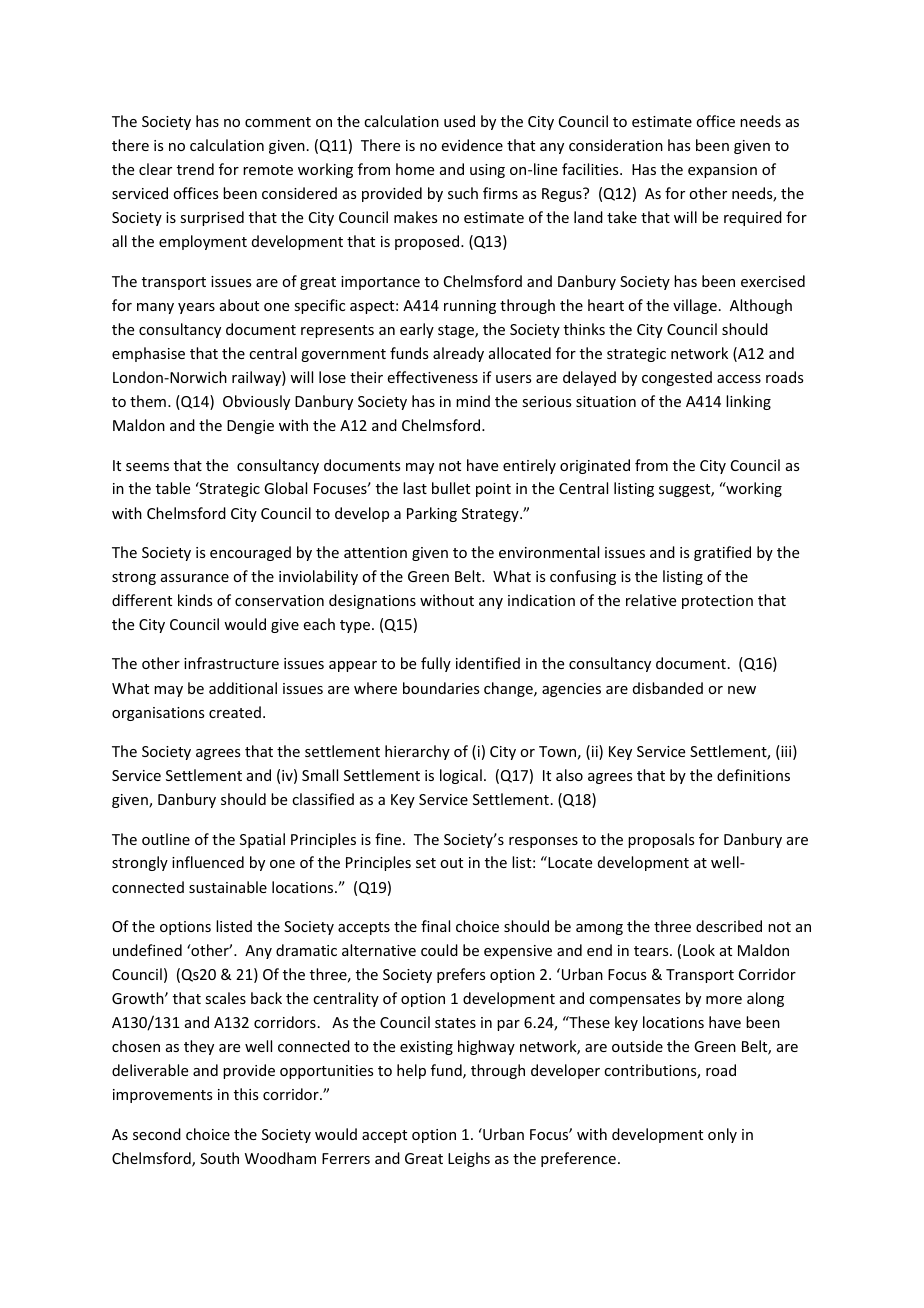  Describe the element at coordinates (231, 663) in the screenshot. I see `infrastructure` at that location.
